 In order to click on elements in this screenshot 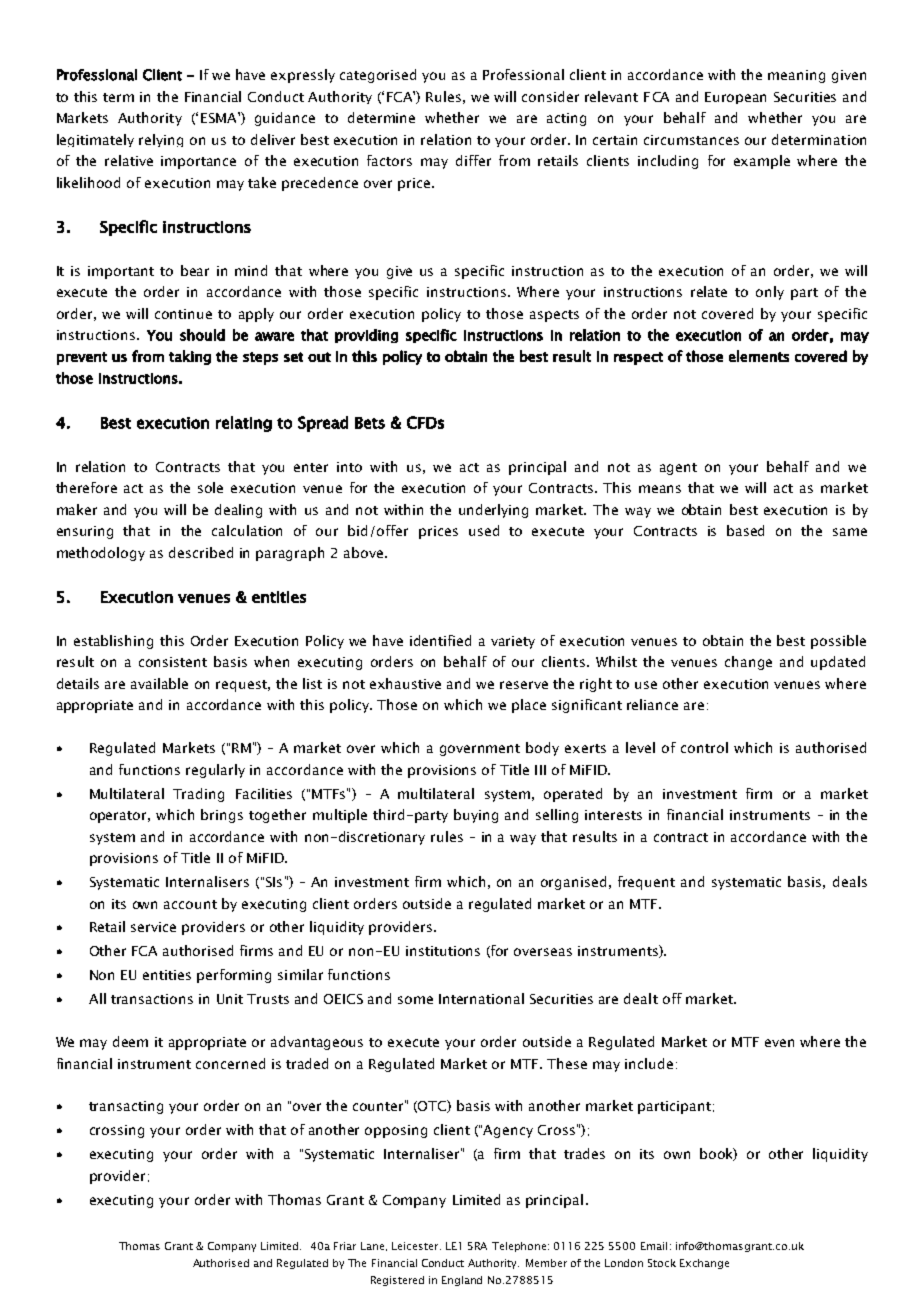, I will do `click(759, 356)`.
